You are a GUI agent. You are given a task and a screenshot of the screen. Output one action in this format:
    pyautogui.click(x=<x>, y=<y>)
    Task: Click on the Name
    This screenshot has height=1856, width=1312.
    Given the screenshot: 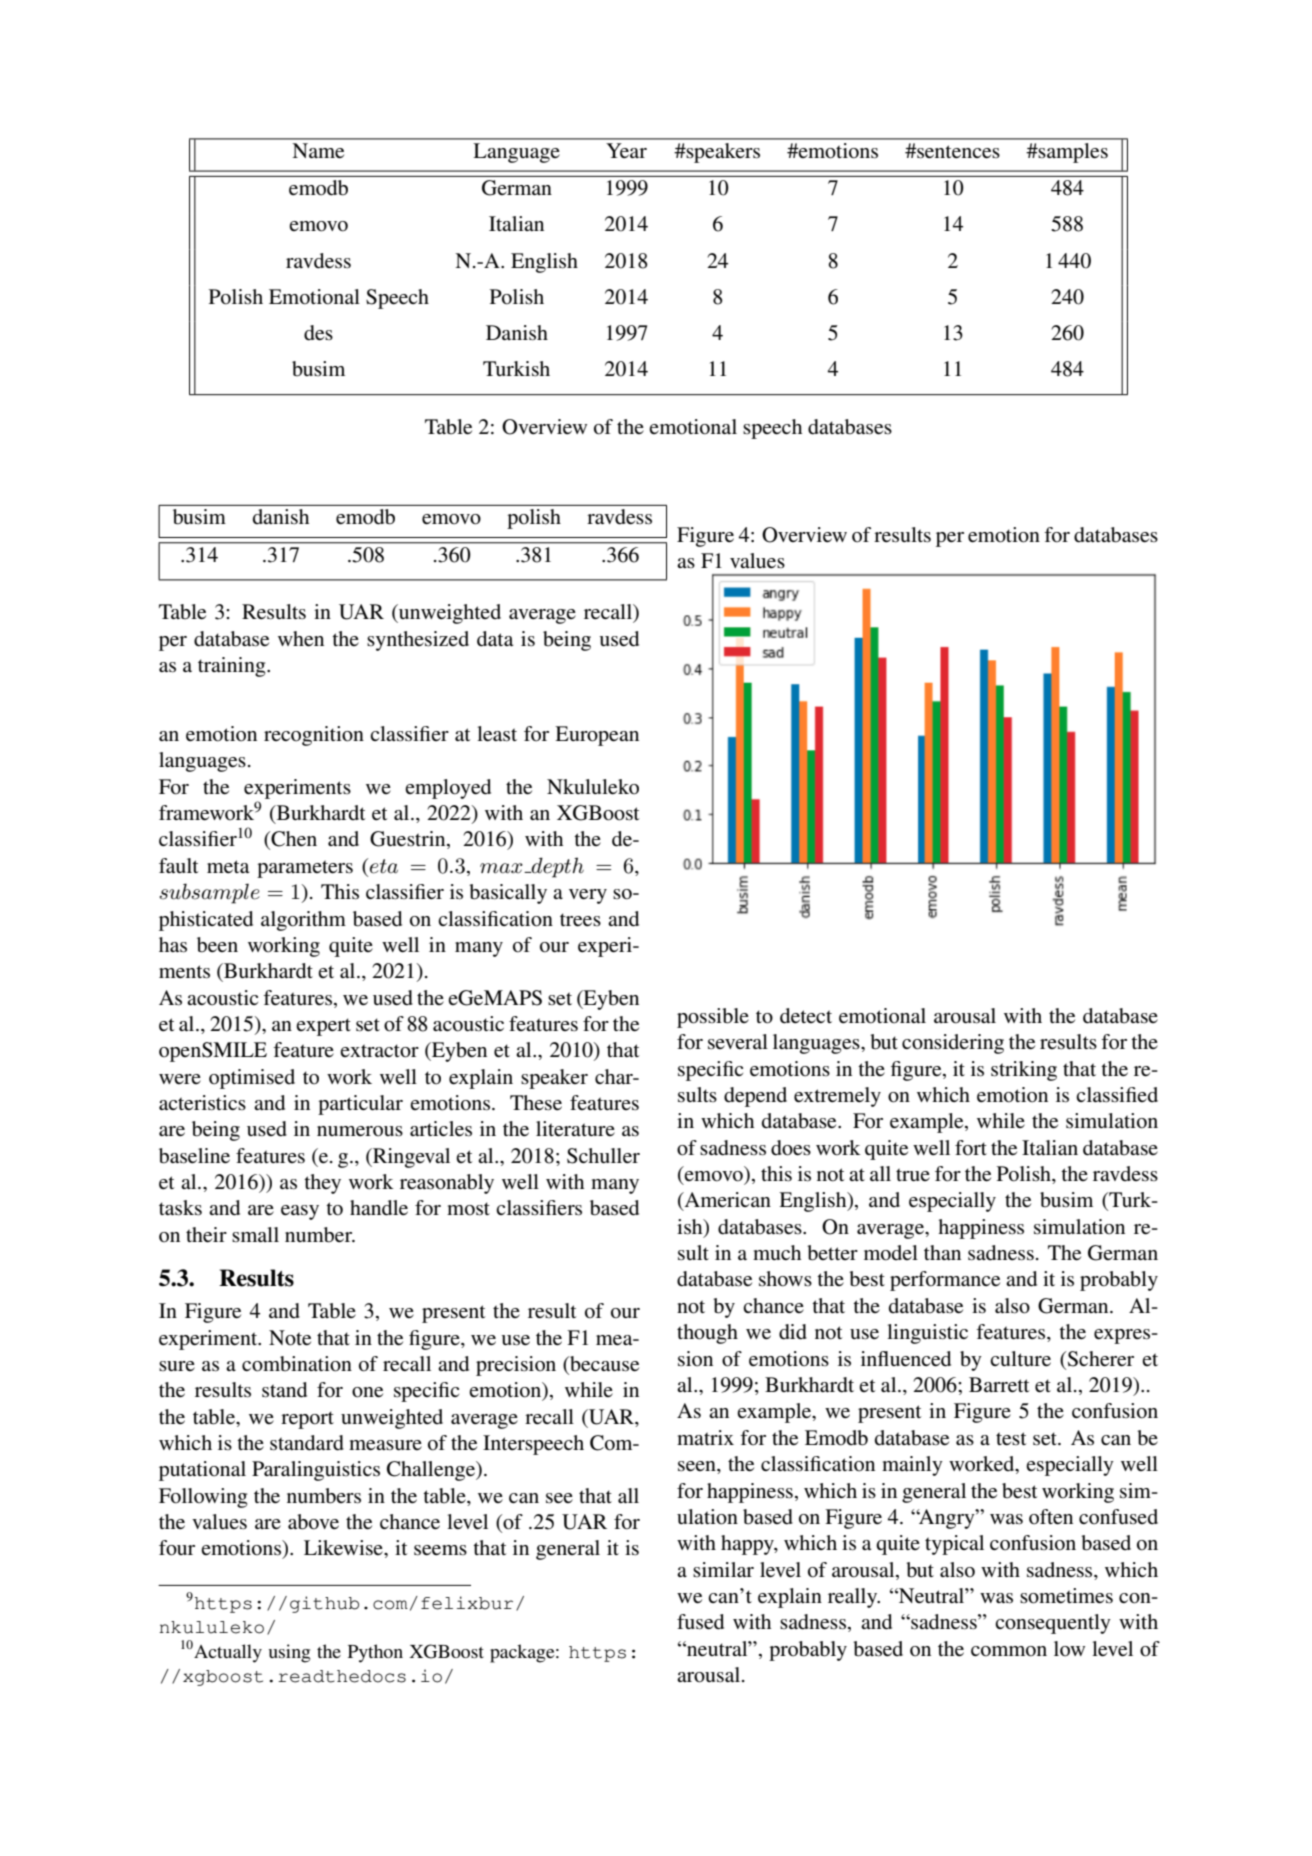 What is the action you would take?
    pyautogui.click(x=318, y=151)
